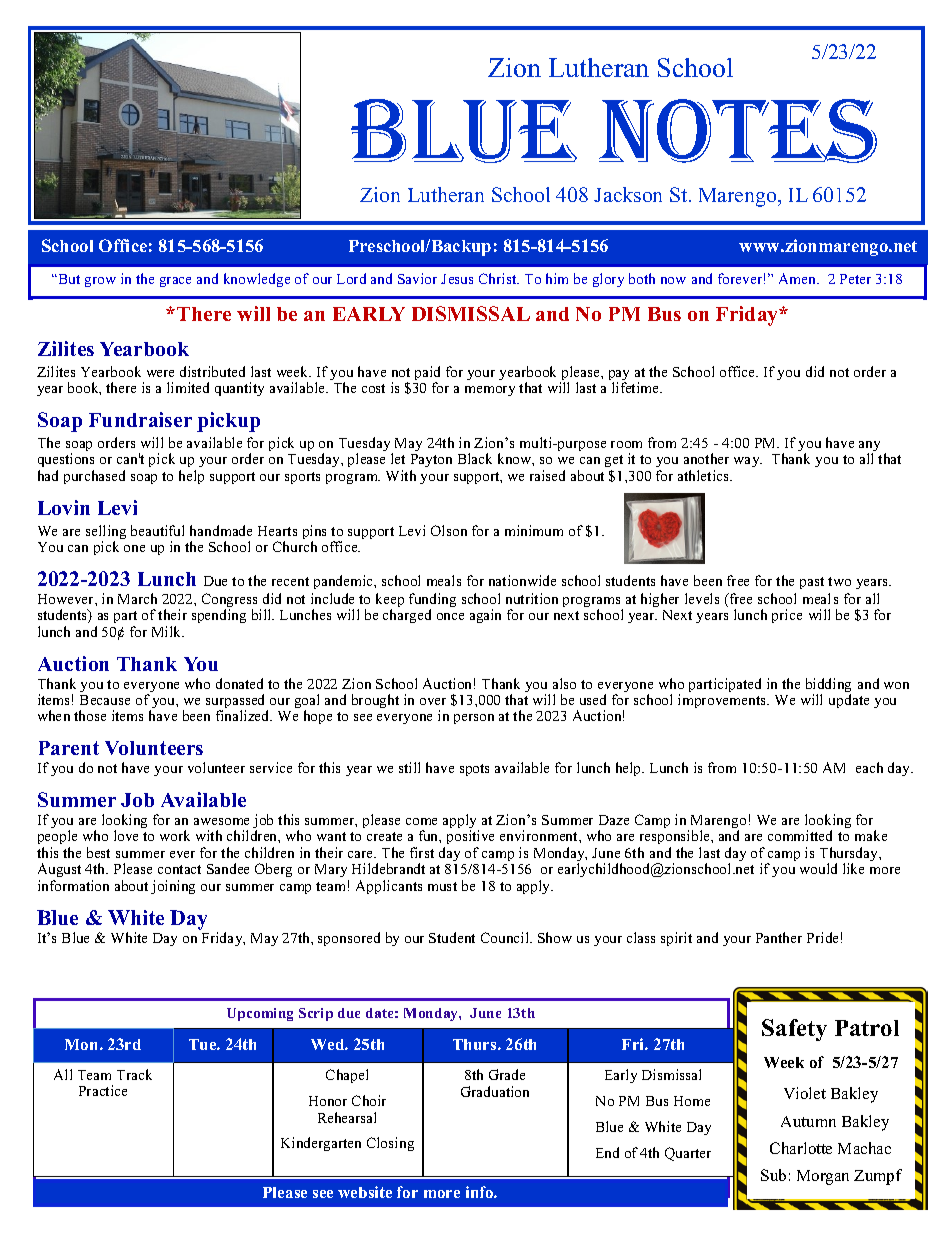 The width and height of the screenshot is (952, 1233). What do you see at coordinates (628, 194) in the screenshot?
I see `Jackson` at bounding box center [628, 194].
